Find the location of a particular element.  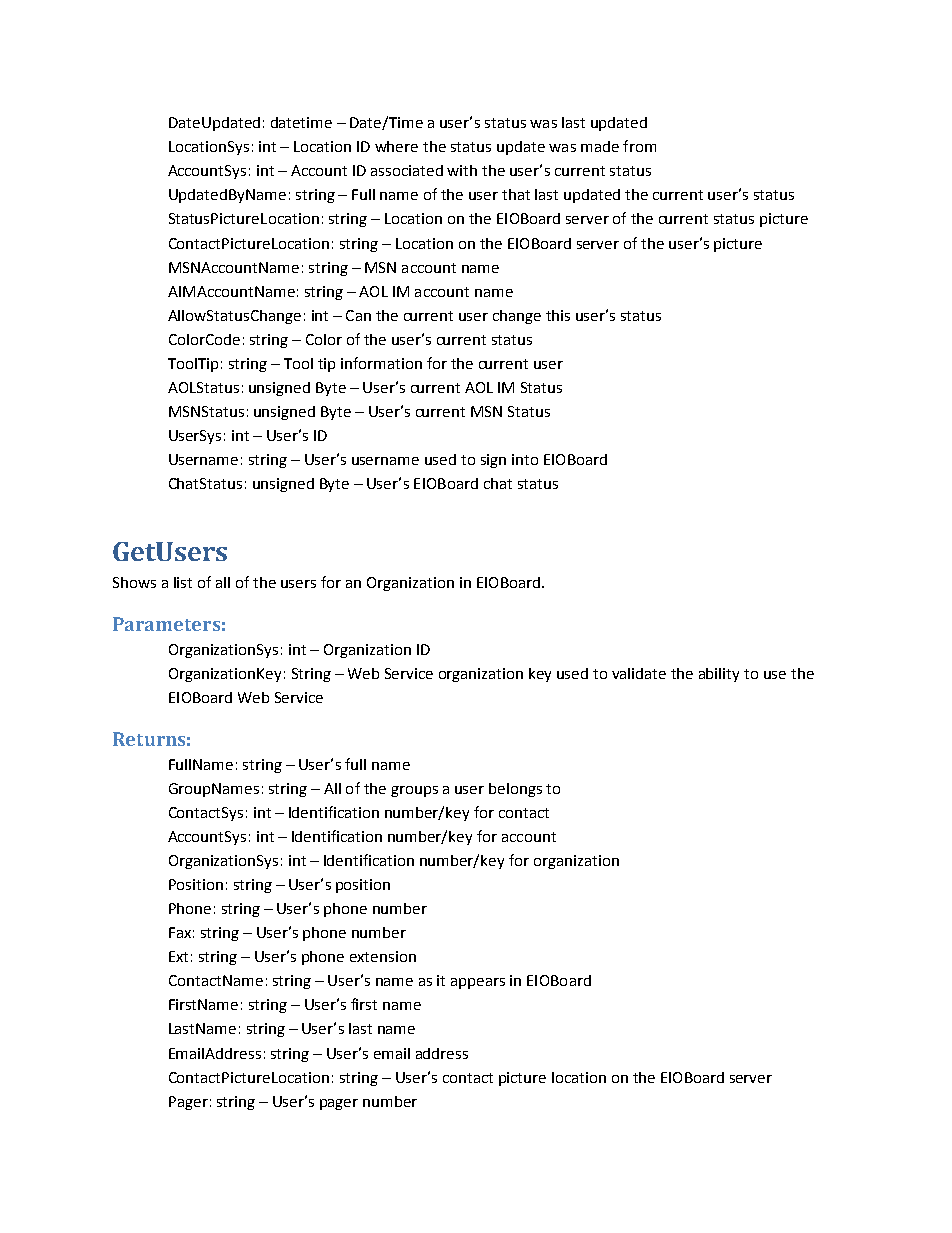

ability is located at coordinates (719, 675).
